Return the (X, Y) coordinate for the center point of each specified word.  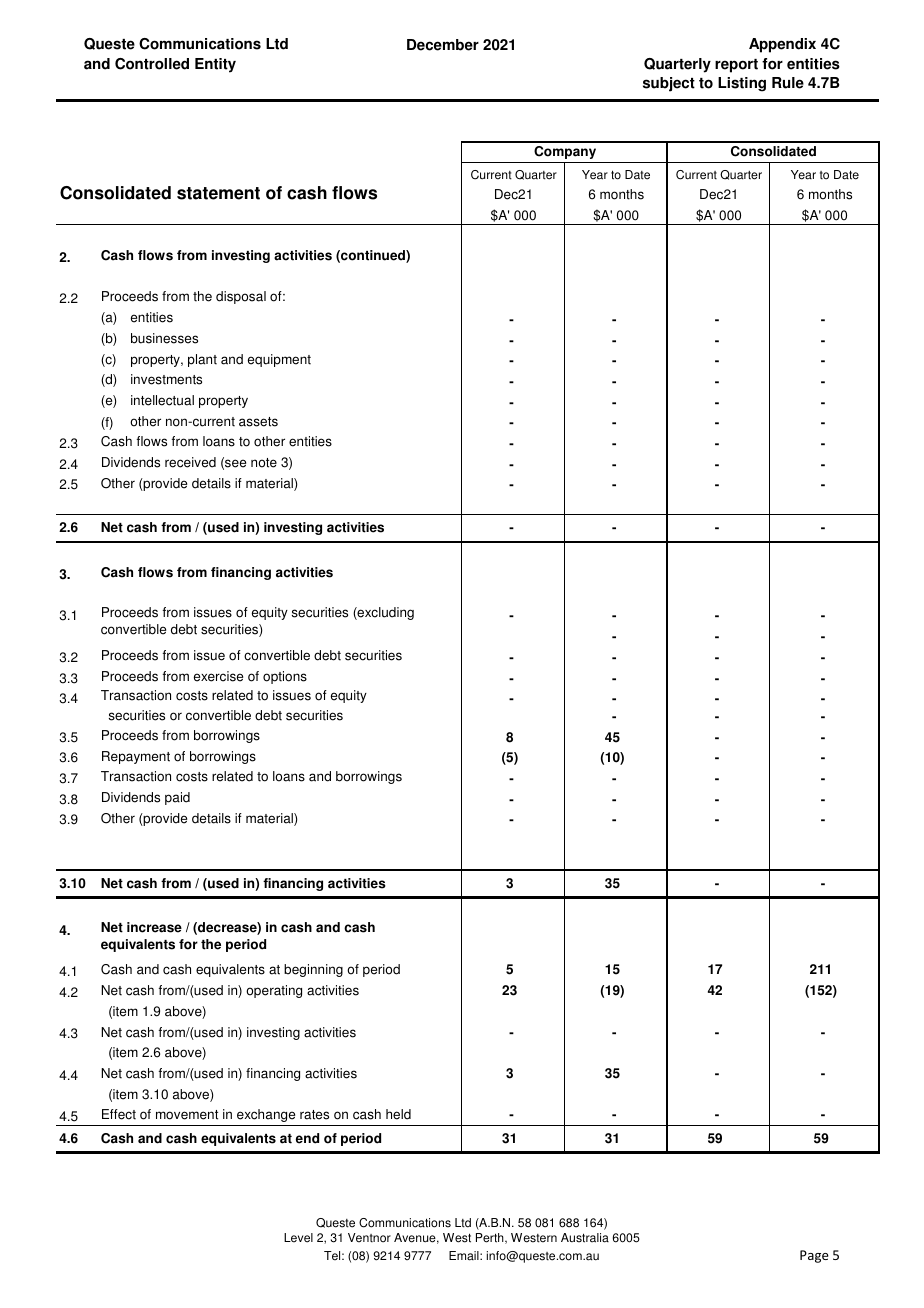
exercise (218, 676)
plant (202, 360)
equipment (279, 360)
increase (154, 927)
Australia (585, 1238)
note (264, 463)
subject (669, 84)
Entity (215, 65)
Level (298, 1238)
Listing (742, 84)
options (285, 677)
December (443, 45)
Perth (491, 1238)
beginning (313, 970)
